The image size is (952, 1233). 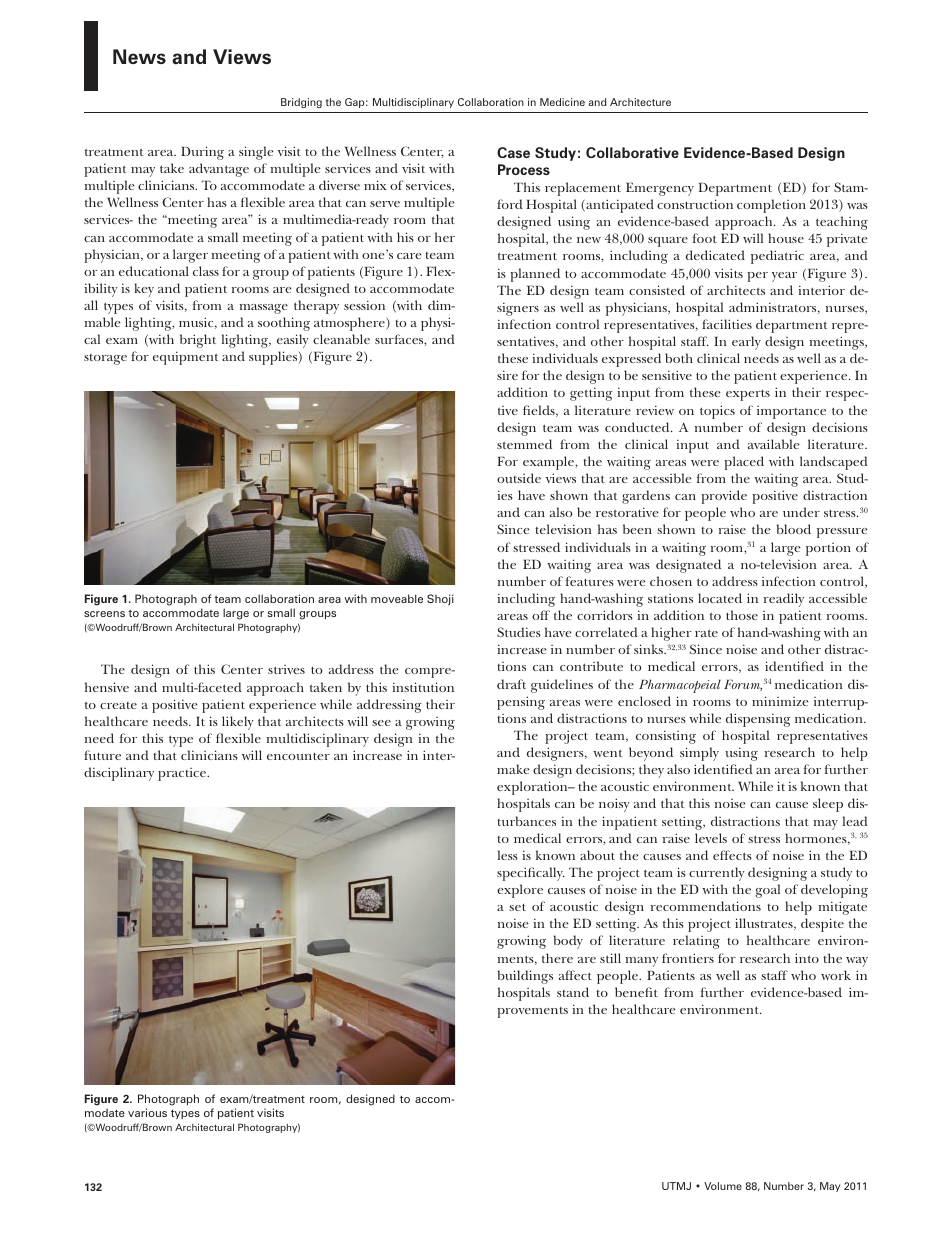 I want to click on stand, so click(x=573, y=992).
